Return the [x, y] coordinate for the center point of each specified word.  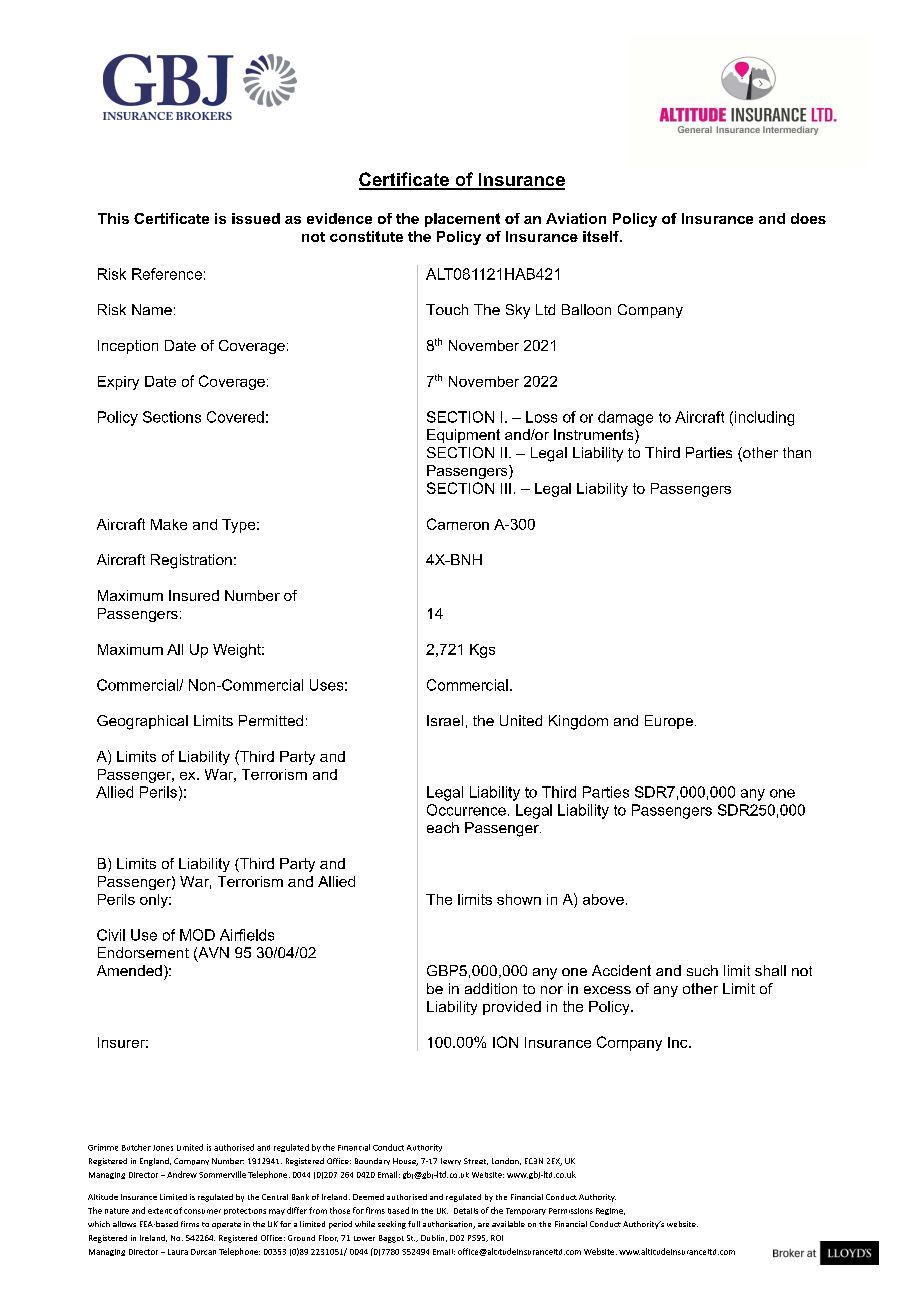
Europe [669, 722]
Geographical [142, 722]
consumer [202, 1211]
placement [462, 220]
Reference [167, 274]
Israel [445, 720]
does [808, 218]
